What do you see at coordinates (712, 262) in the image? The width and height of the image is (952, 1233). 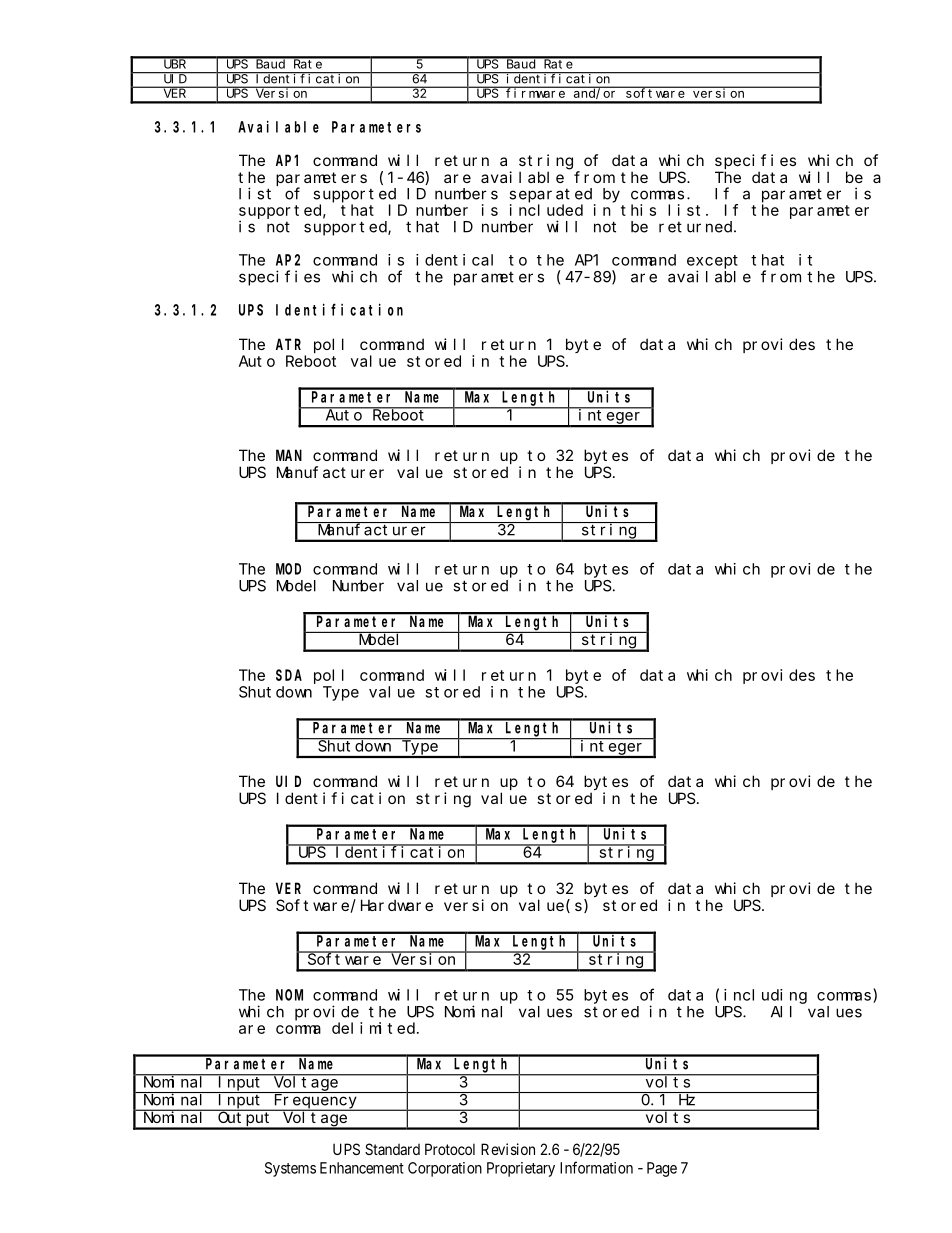 I see `except` at bounding box center [712, 262].
